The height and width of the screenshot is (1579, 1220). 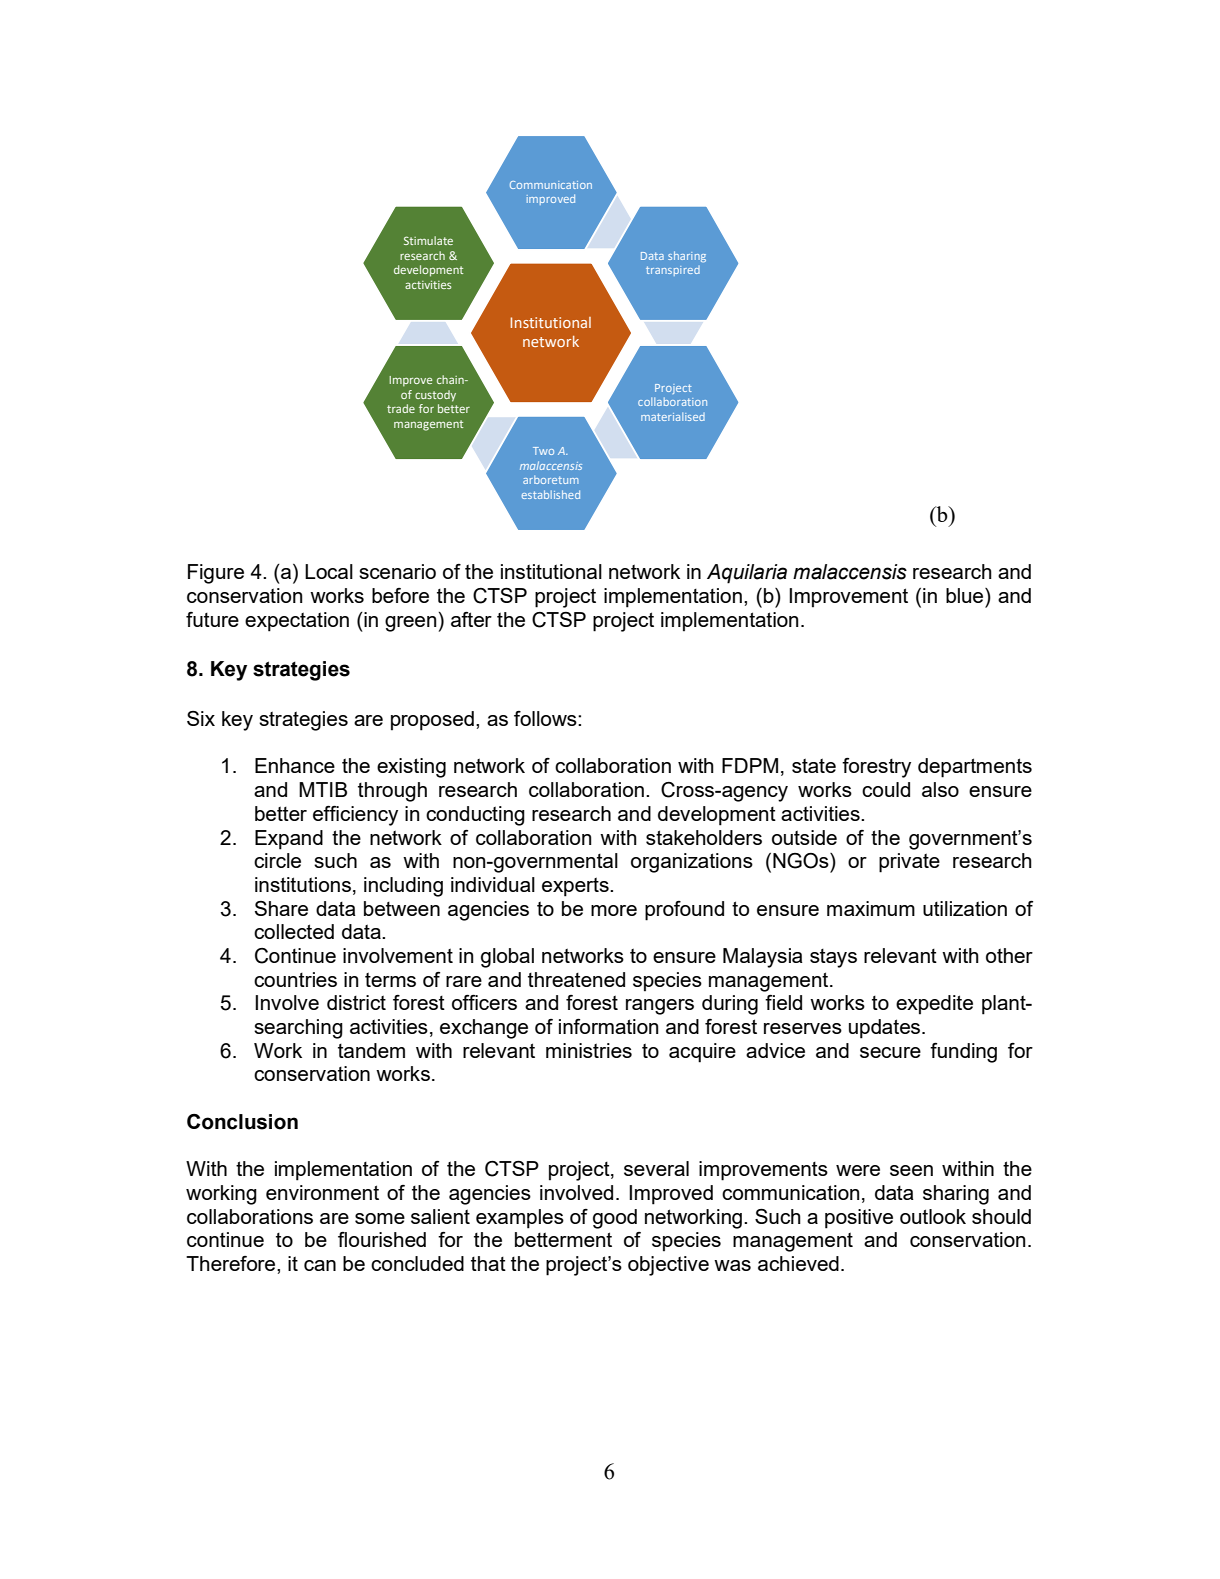 I want to click on Stimulate, so click(x=428, y=240).
